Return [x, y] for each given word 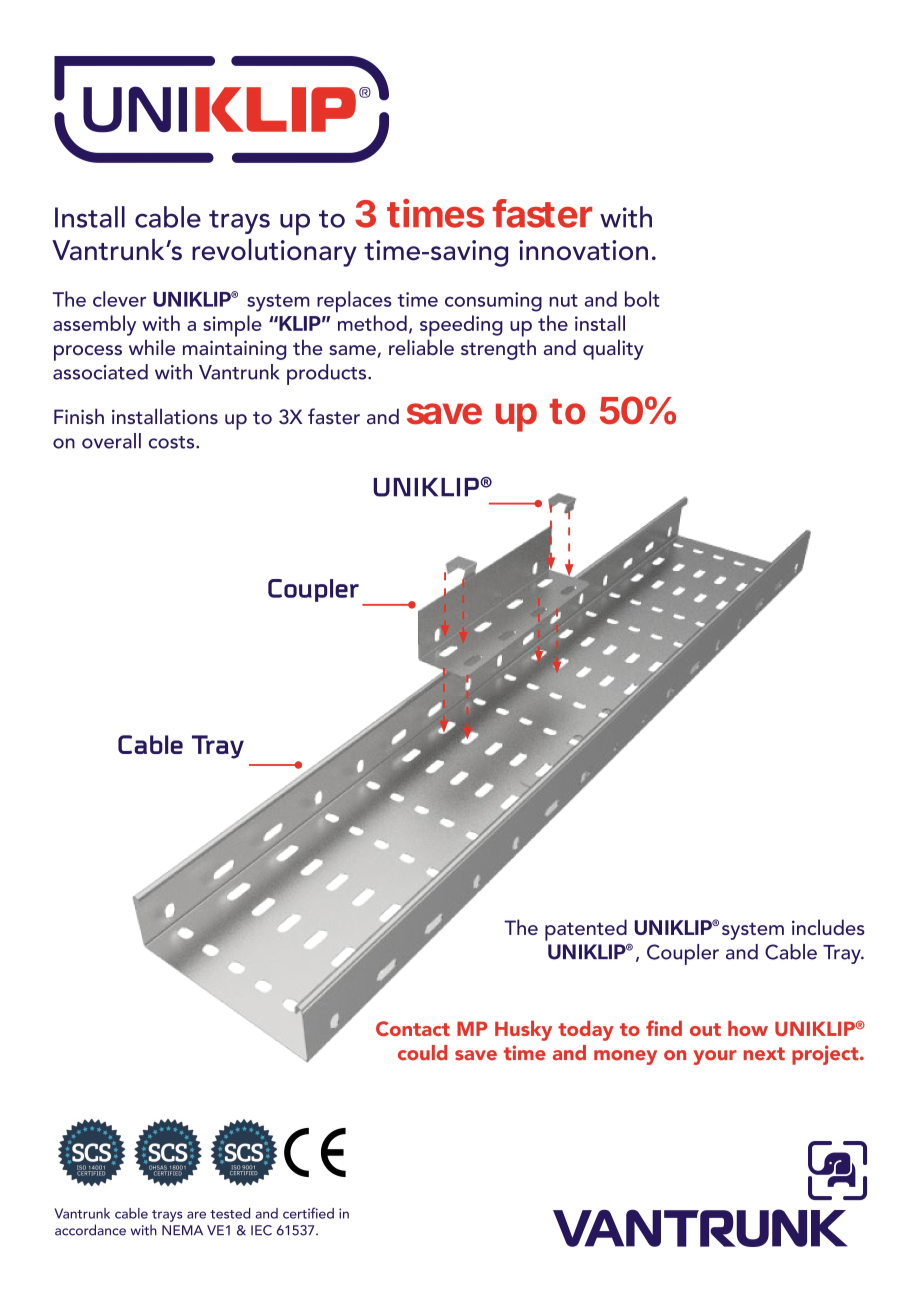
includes [828, 927]
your [715, 1057]
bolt [642, 299]
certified [308, 1213]
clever [119, 299]
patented [586, 930]
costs [173, 442]
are [196, 1215]
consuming [493, 302]
